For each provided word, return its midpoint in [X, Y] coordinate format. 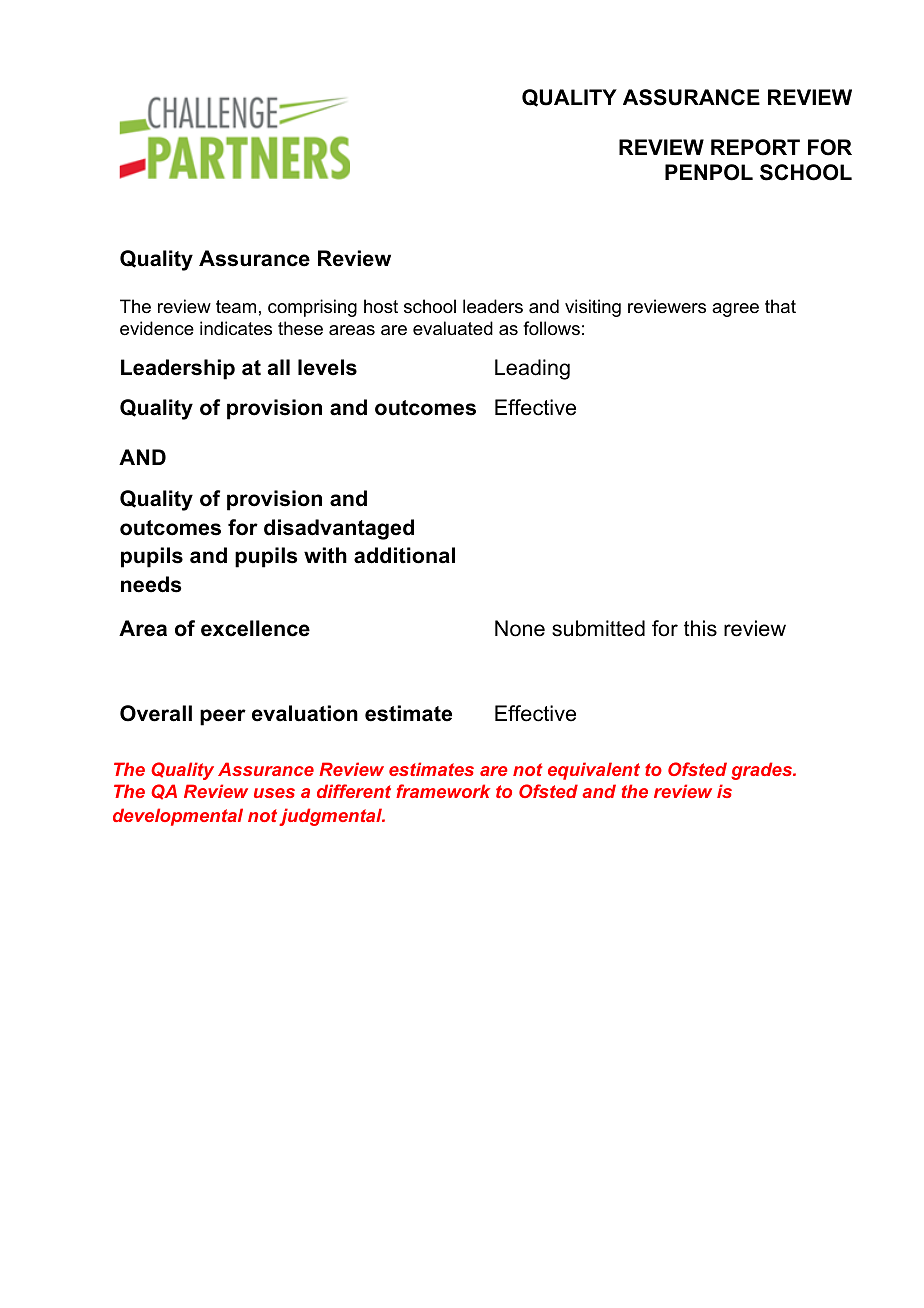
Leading [532, 369]
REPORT [755, 147]
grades [763, 771]
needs [151, 584]
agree [735, 310]
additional [404, 555]
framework [443, 791]
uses [274, 793]
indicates [236, 328]
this [700, 628]
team [236, 306]
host [381, 306]
